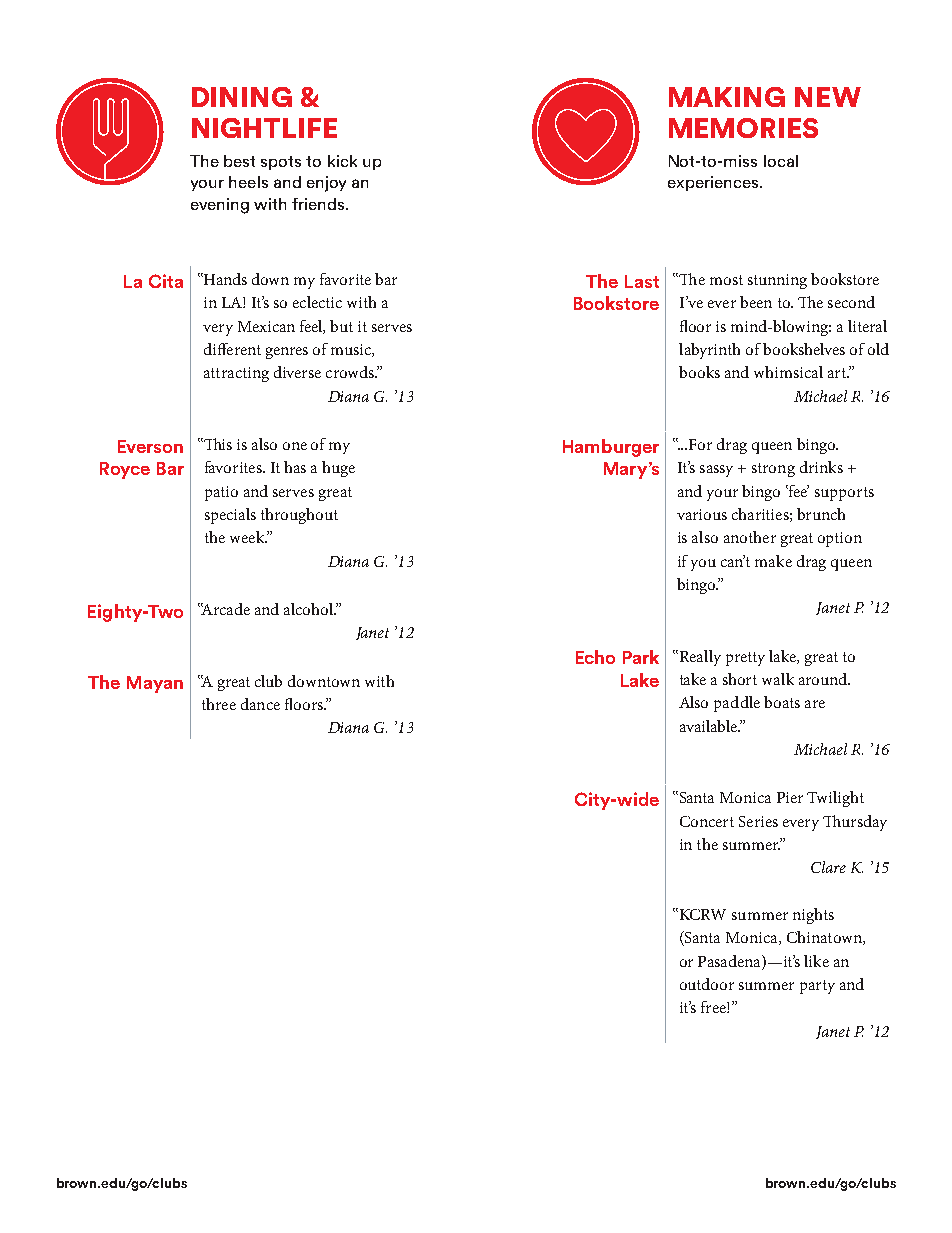 This screenshot has height=1233, width=952. I want to click on outdoor, so click(707, 984).
